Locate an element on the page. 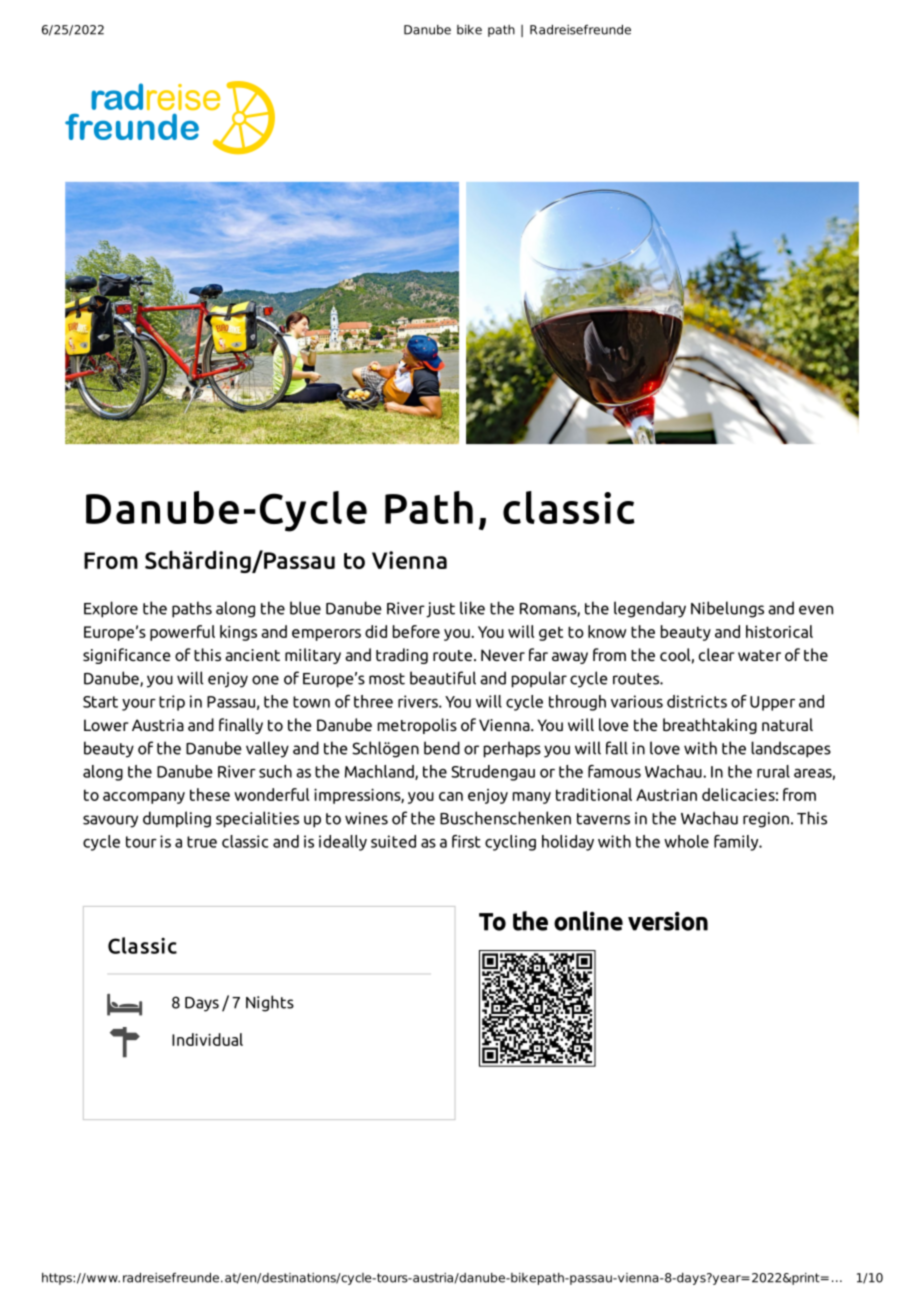 The width and height of the document is (924, 1308). like is located at coordinates (472, 608).
